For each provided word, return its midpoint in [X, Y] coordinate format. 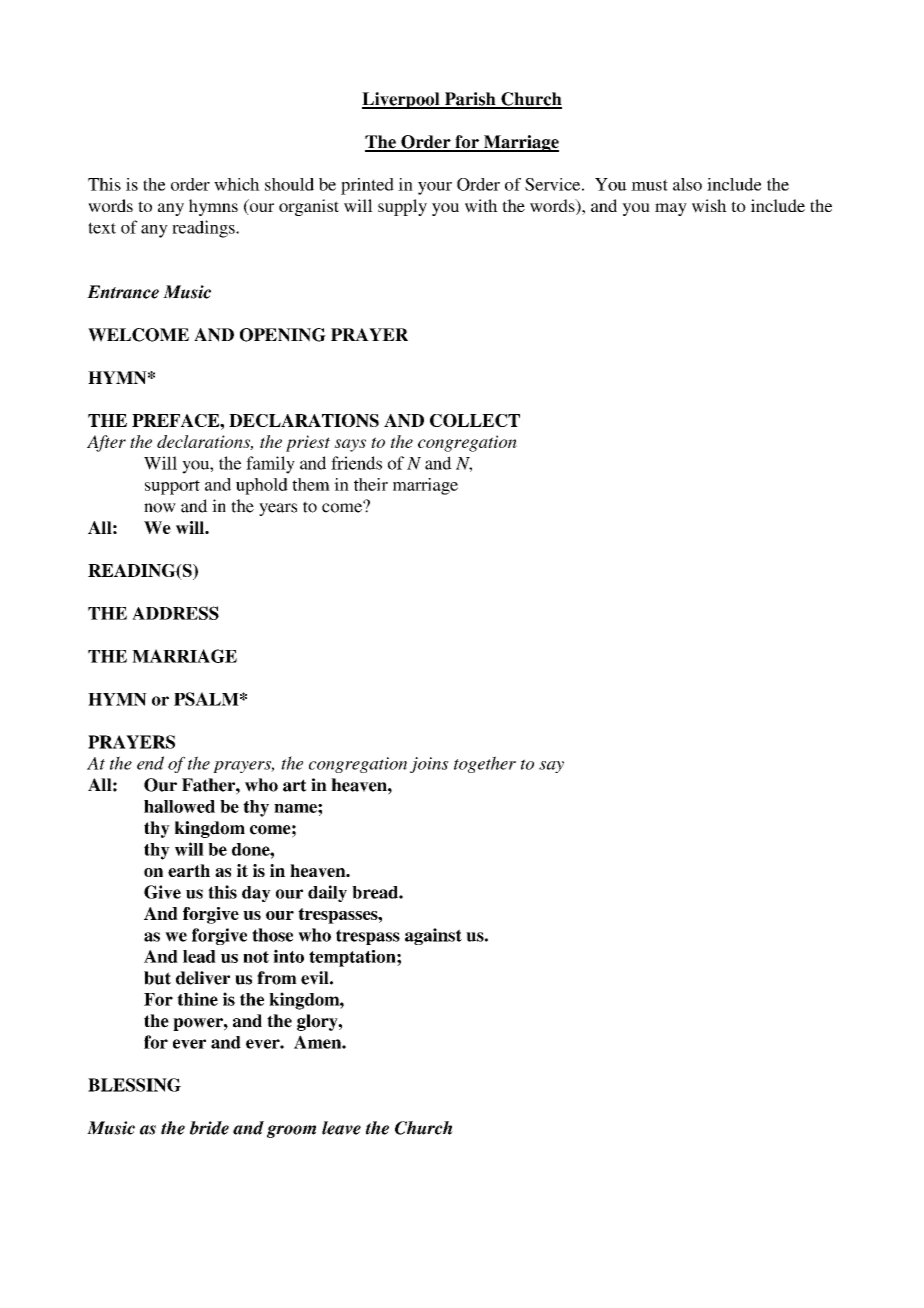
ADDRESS [175, 613]
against [433, 936]
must [649, 185]
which [237, 184]
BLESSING [134, 1085]
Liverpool [402, 100]
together [485, 764]
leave [341, 1128]
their [371, 484]
